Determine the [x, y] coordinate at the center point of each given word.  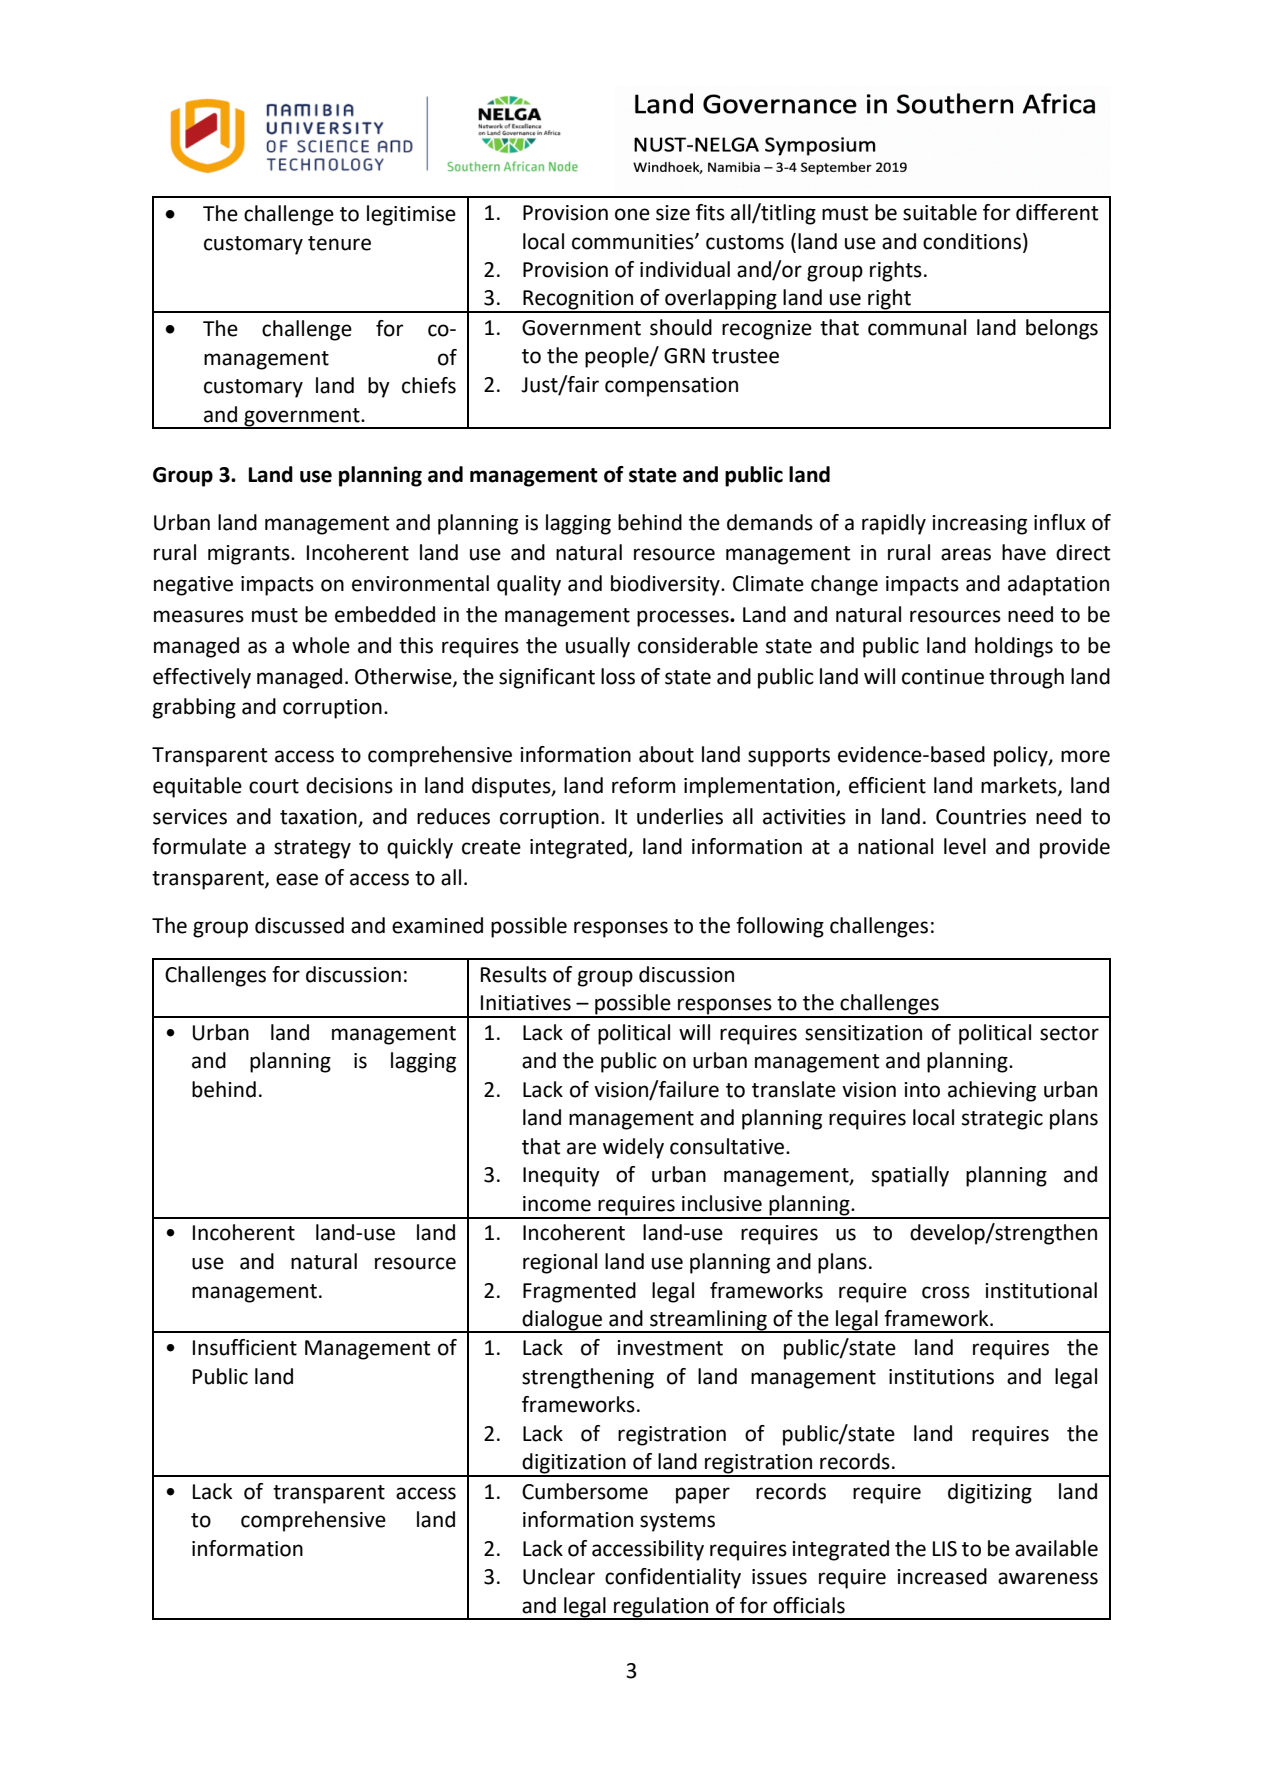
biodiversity [666, 585]
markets [1020, 786]
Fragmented [579, 1292]
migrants [250, 555]
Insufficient [245, 1347]
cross [946, 1292]
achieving [992, 1091]
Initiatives [526, 1003]
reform [643, 785]
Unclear [559, 1576]
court [274, 786]
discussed [299, 925]
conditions [973, 242]
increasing [979, 525]
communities [634, 242]
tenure [339, 243]
